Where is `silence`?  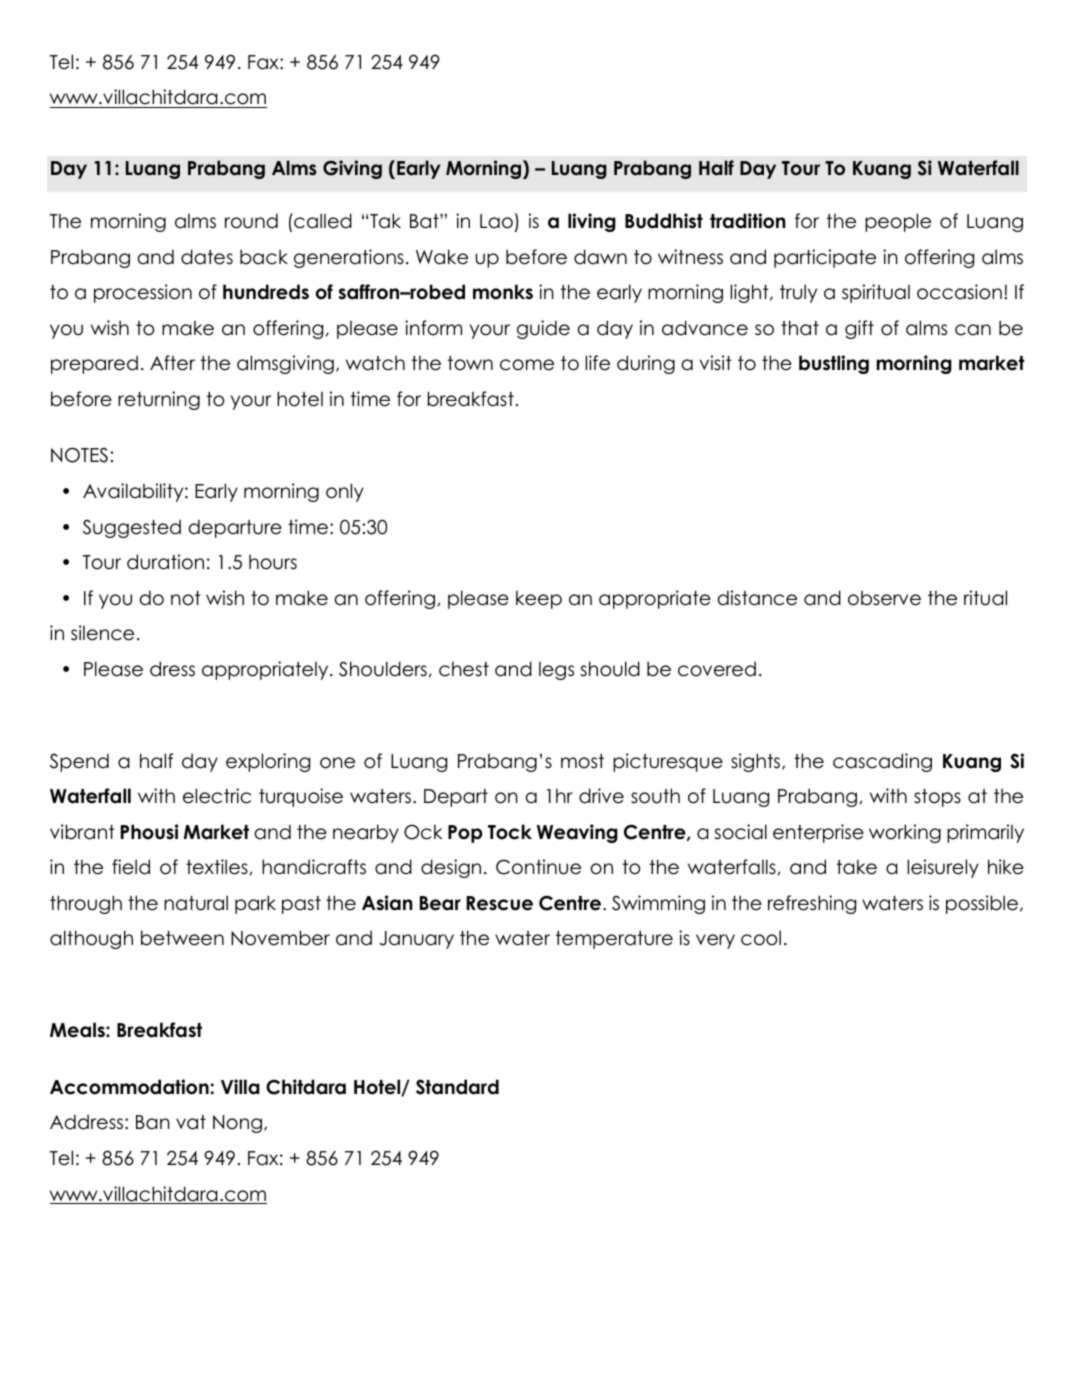
silence is located at coordinates (102, 633).
